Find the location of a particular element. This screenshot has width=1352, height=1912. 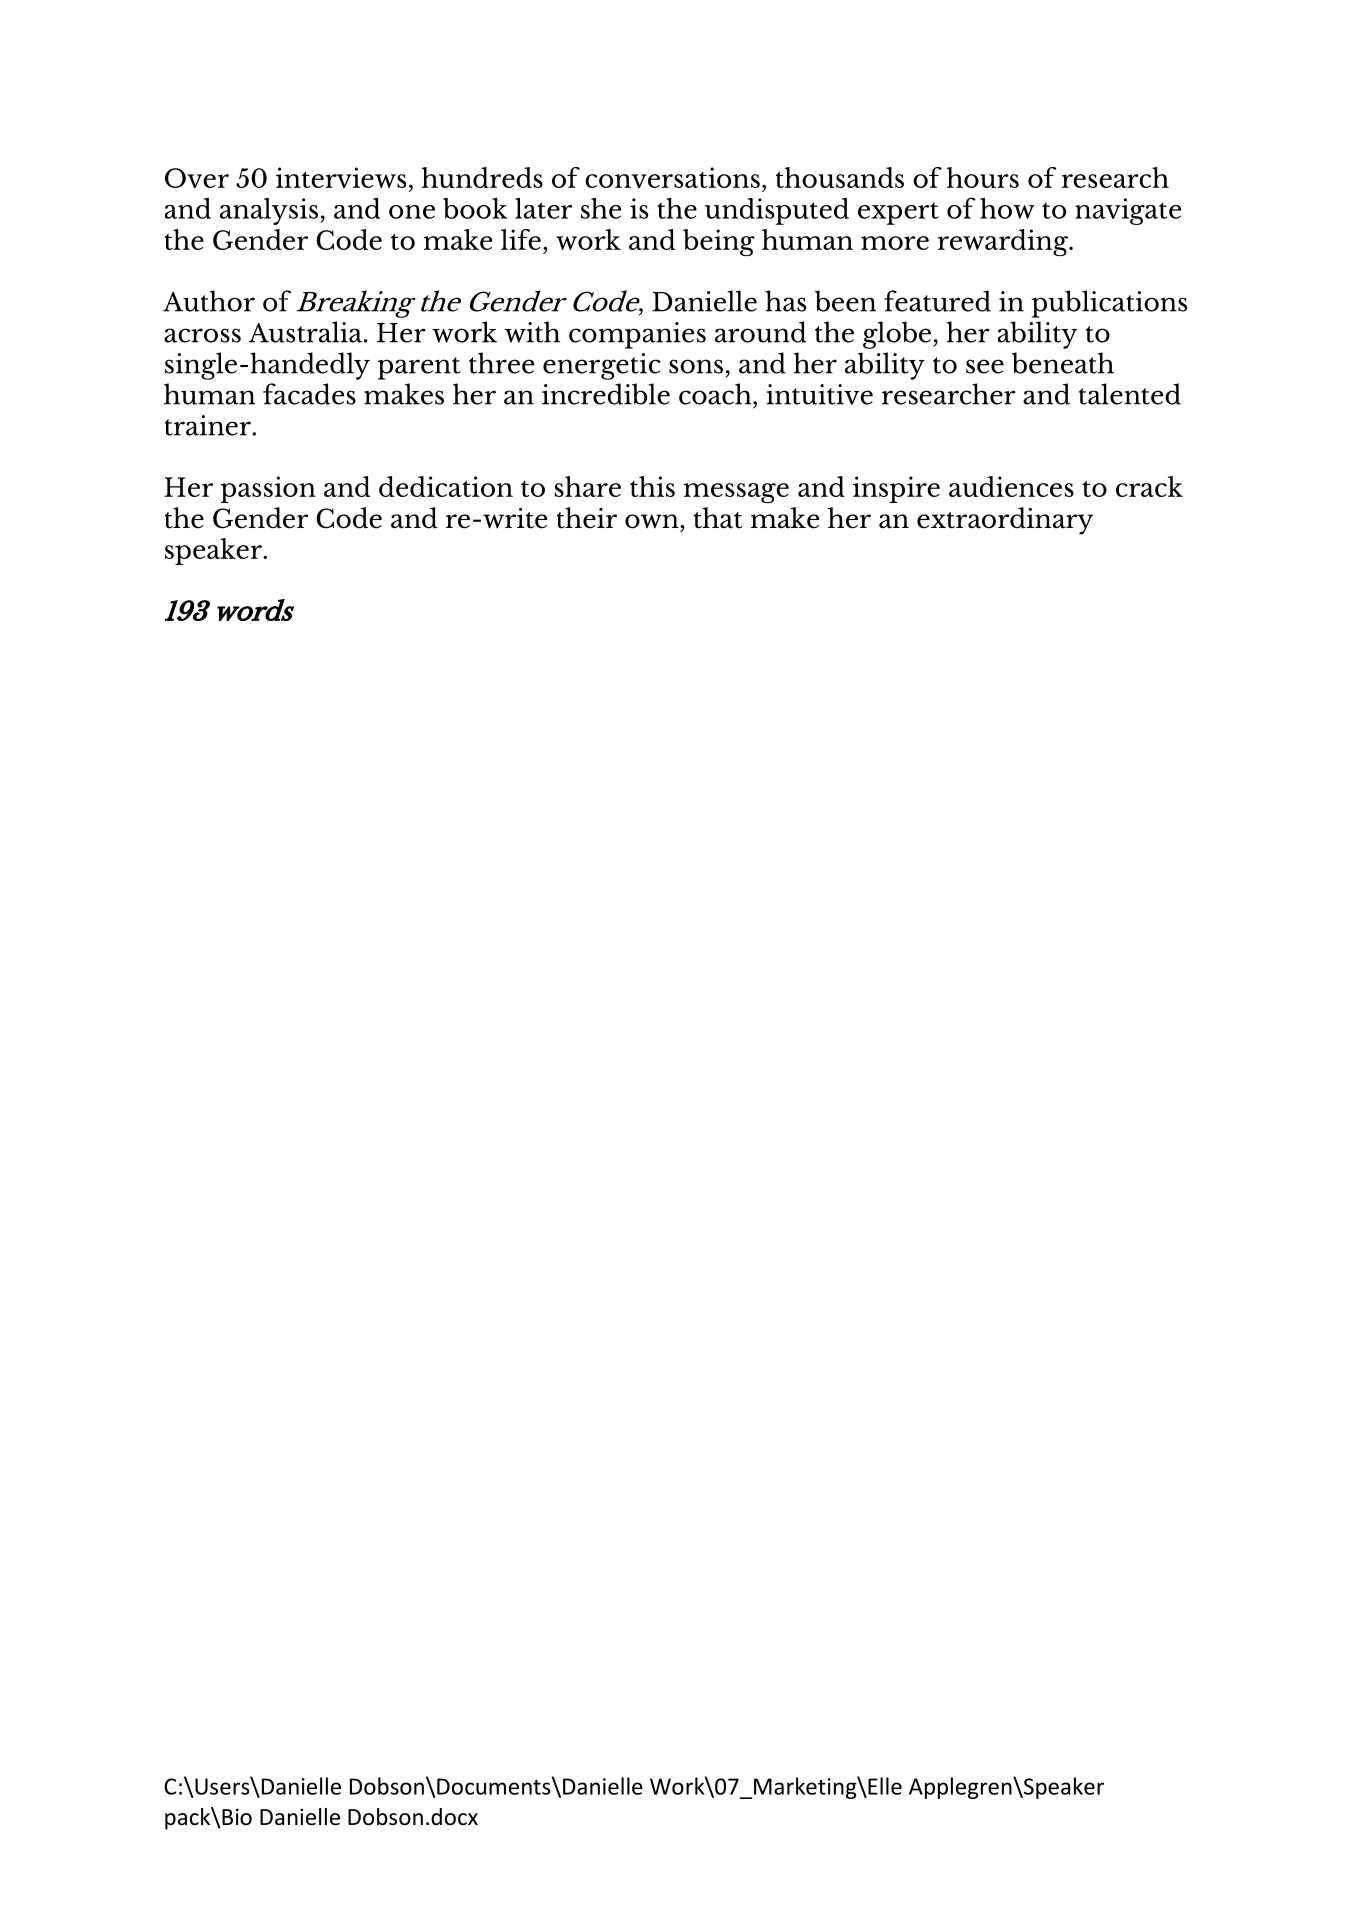

hours is located at coordinates (983, 177).
